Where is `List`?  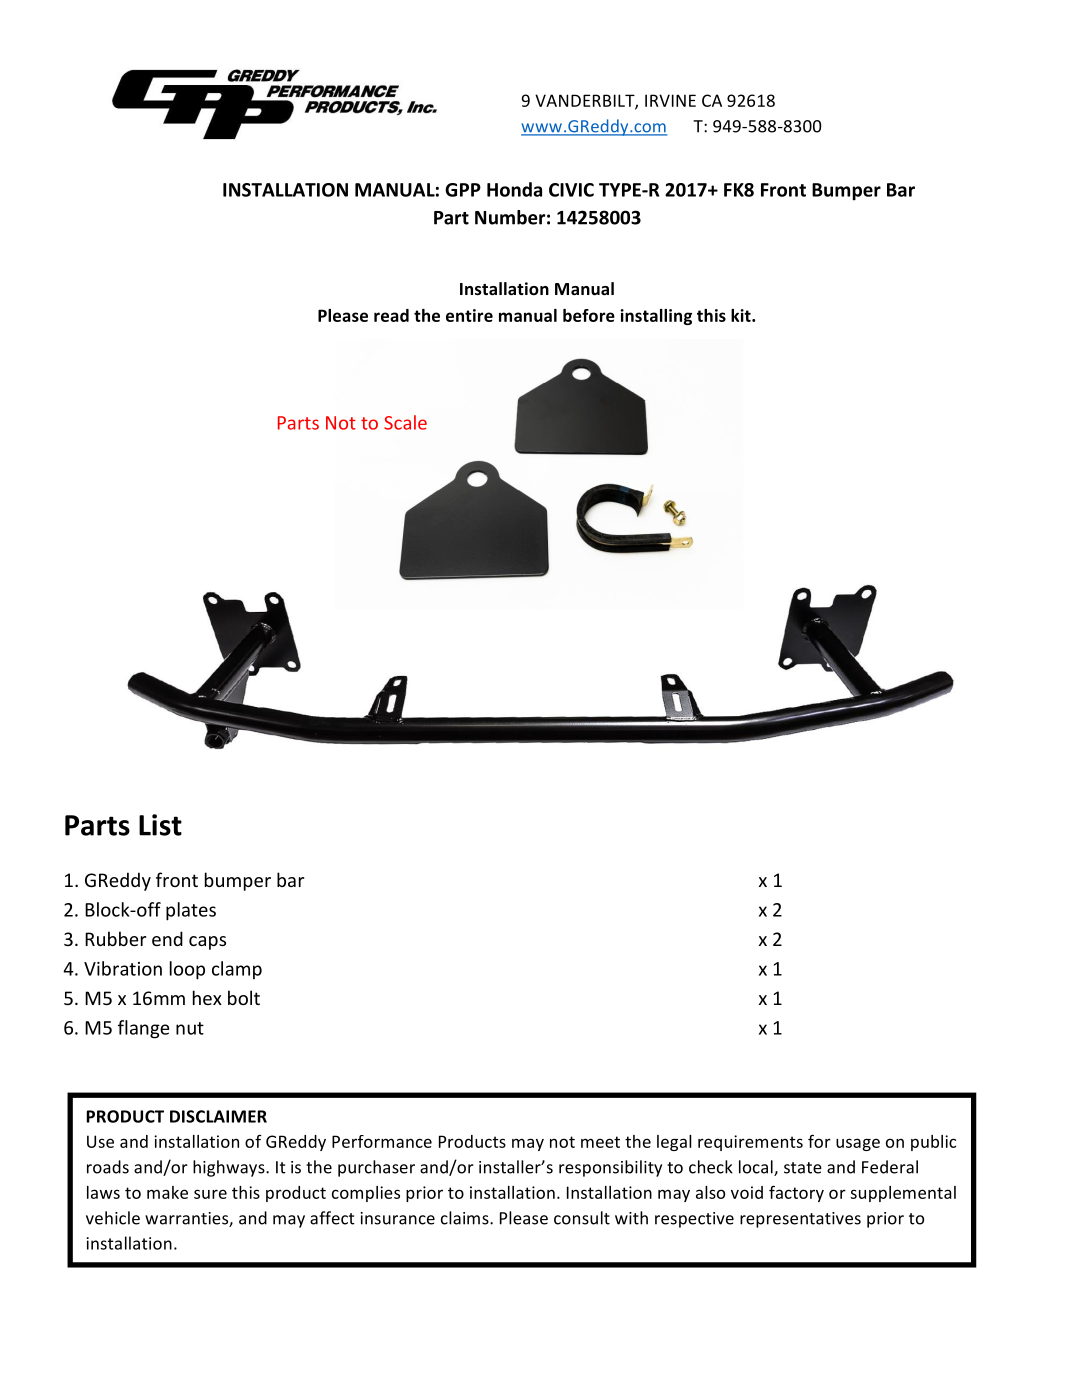 List is located at coordinates (160, 825).
